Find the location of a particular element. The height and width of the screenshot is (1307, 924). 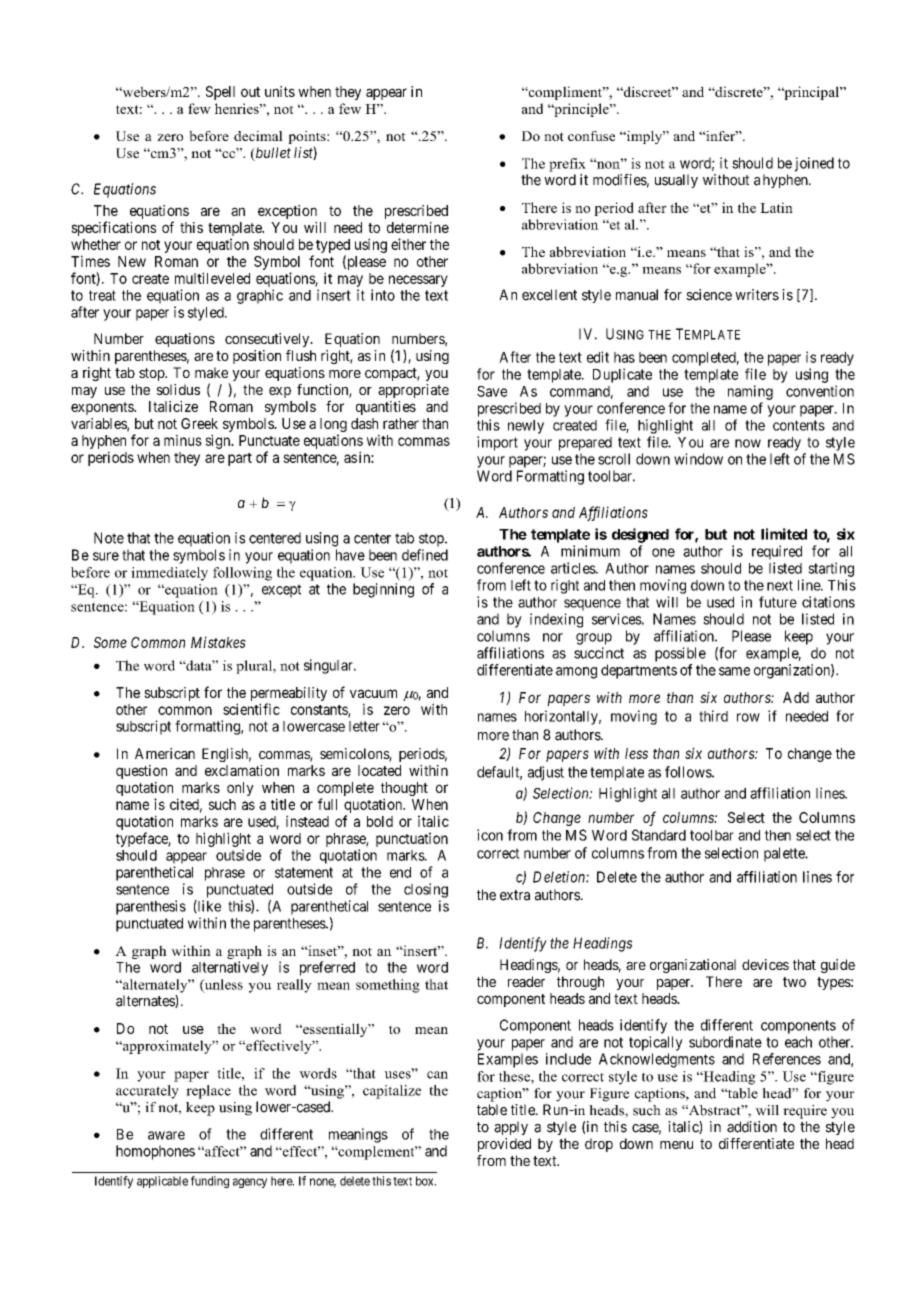

Mistakes is located at coordinates (218, 642).
